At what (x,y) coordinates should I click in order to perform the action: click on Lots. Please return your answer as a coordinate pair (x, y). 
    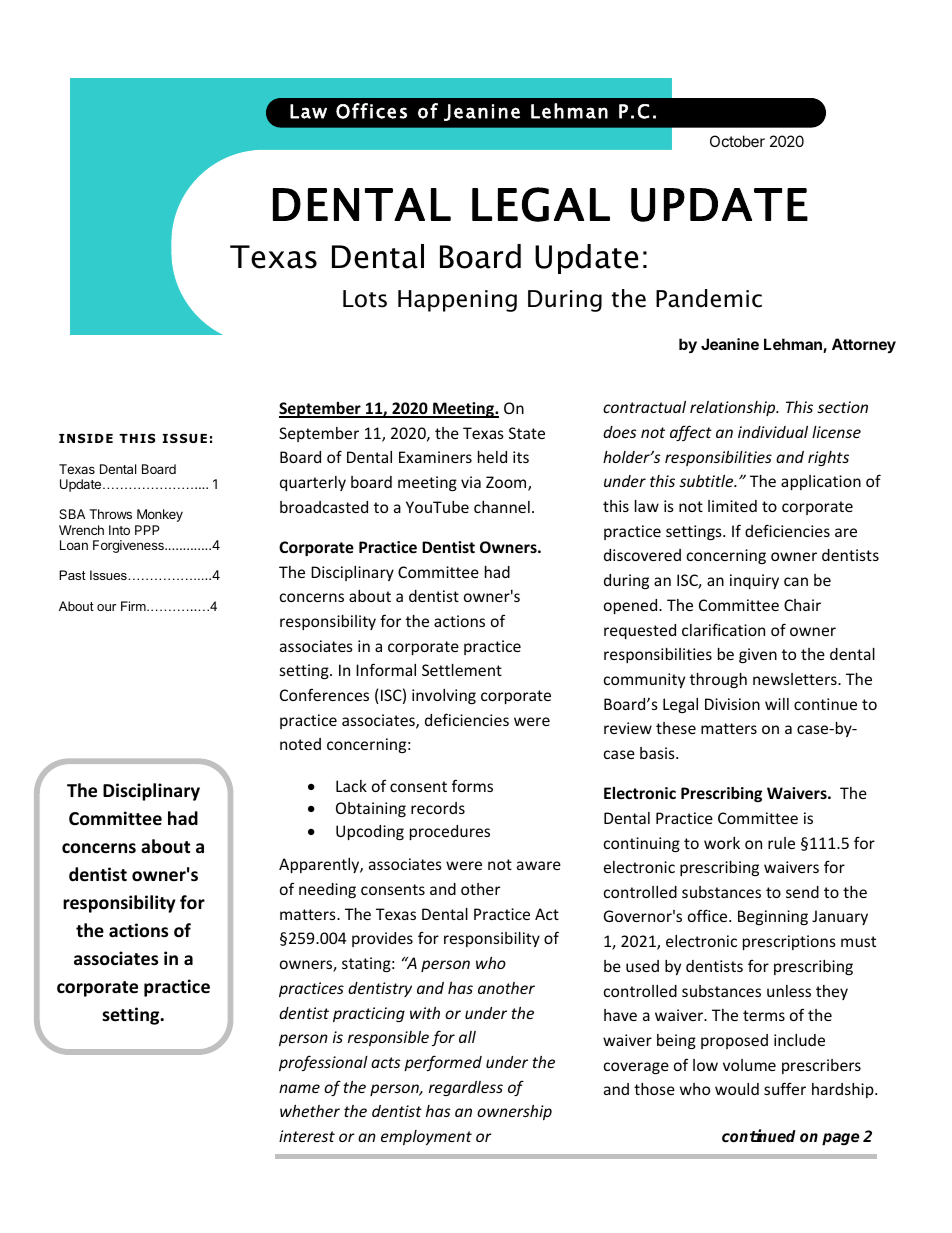
    Looking at the image, I should click on (365, 299).
